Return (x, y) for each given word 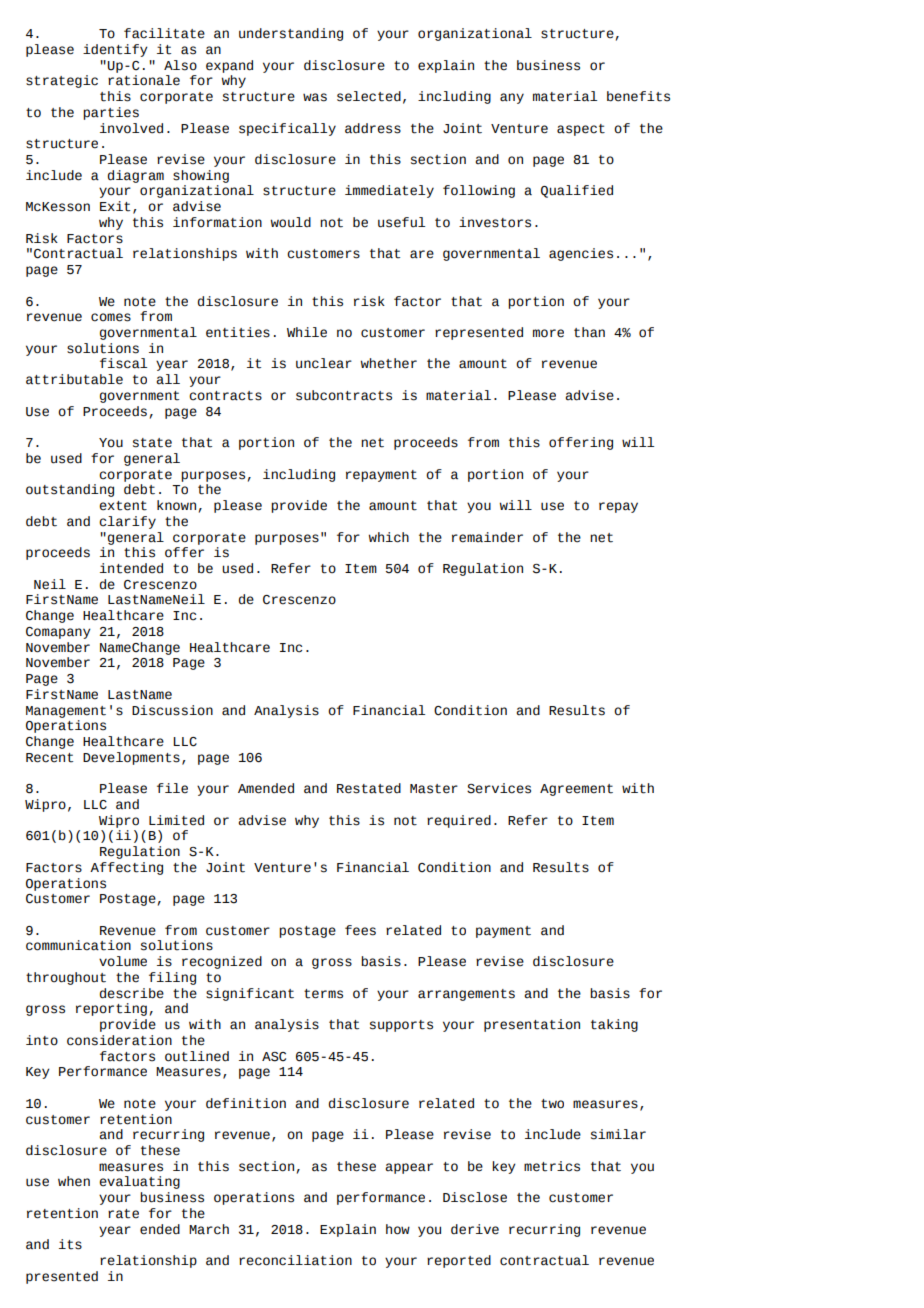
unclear (324, 363)
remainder (487, 537)
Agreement (576, 790)
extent (123, 506)
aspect (581, 130)
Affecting (126, 868)
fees (360, 930)
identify (115, 50)
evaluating (139, 1182)
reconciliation (295, 1260)
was (315, 97)
